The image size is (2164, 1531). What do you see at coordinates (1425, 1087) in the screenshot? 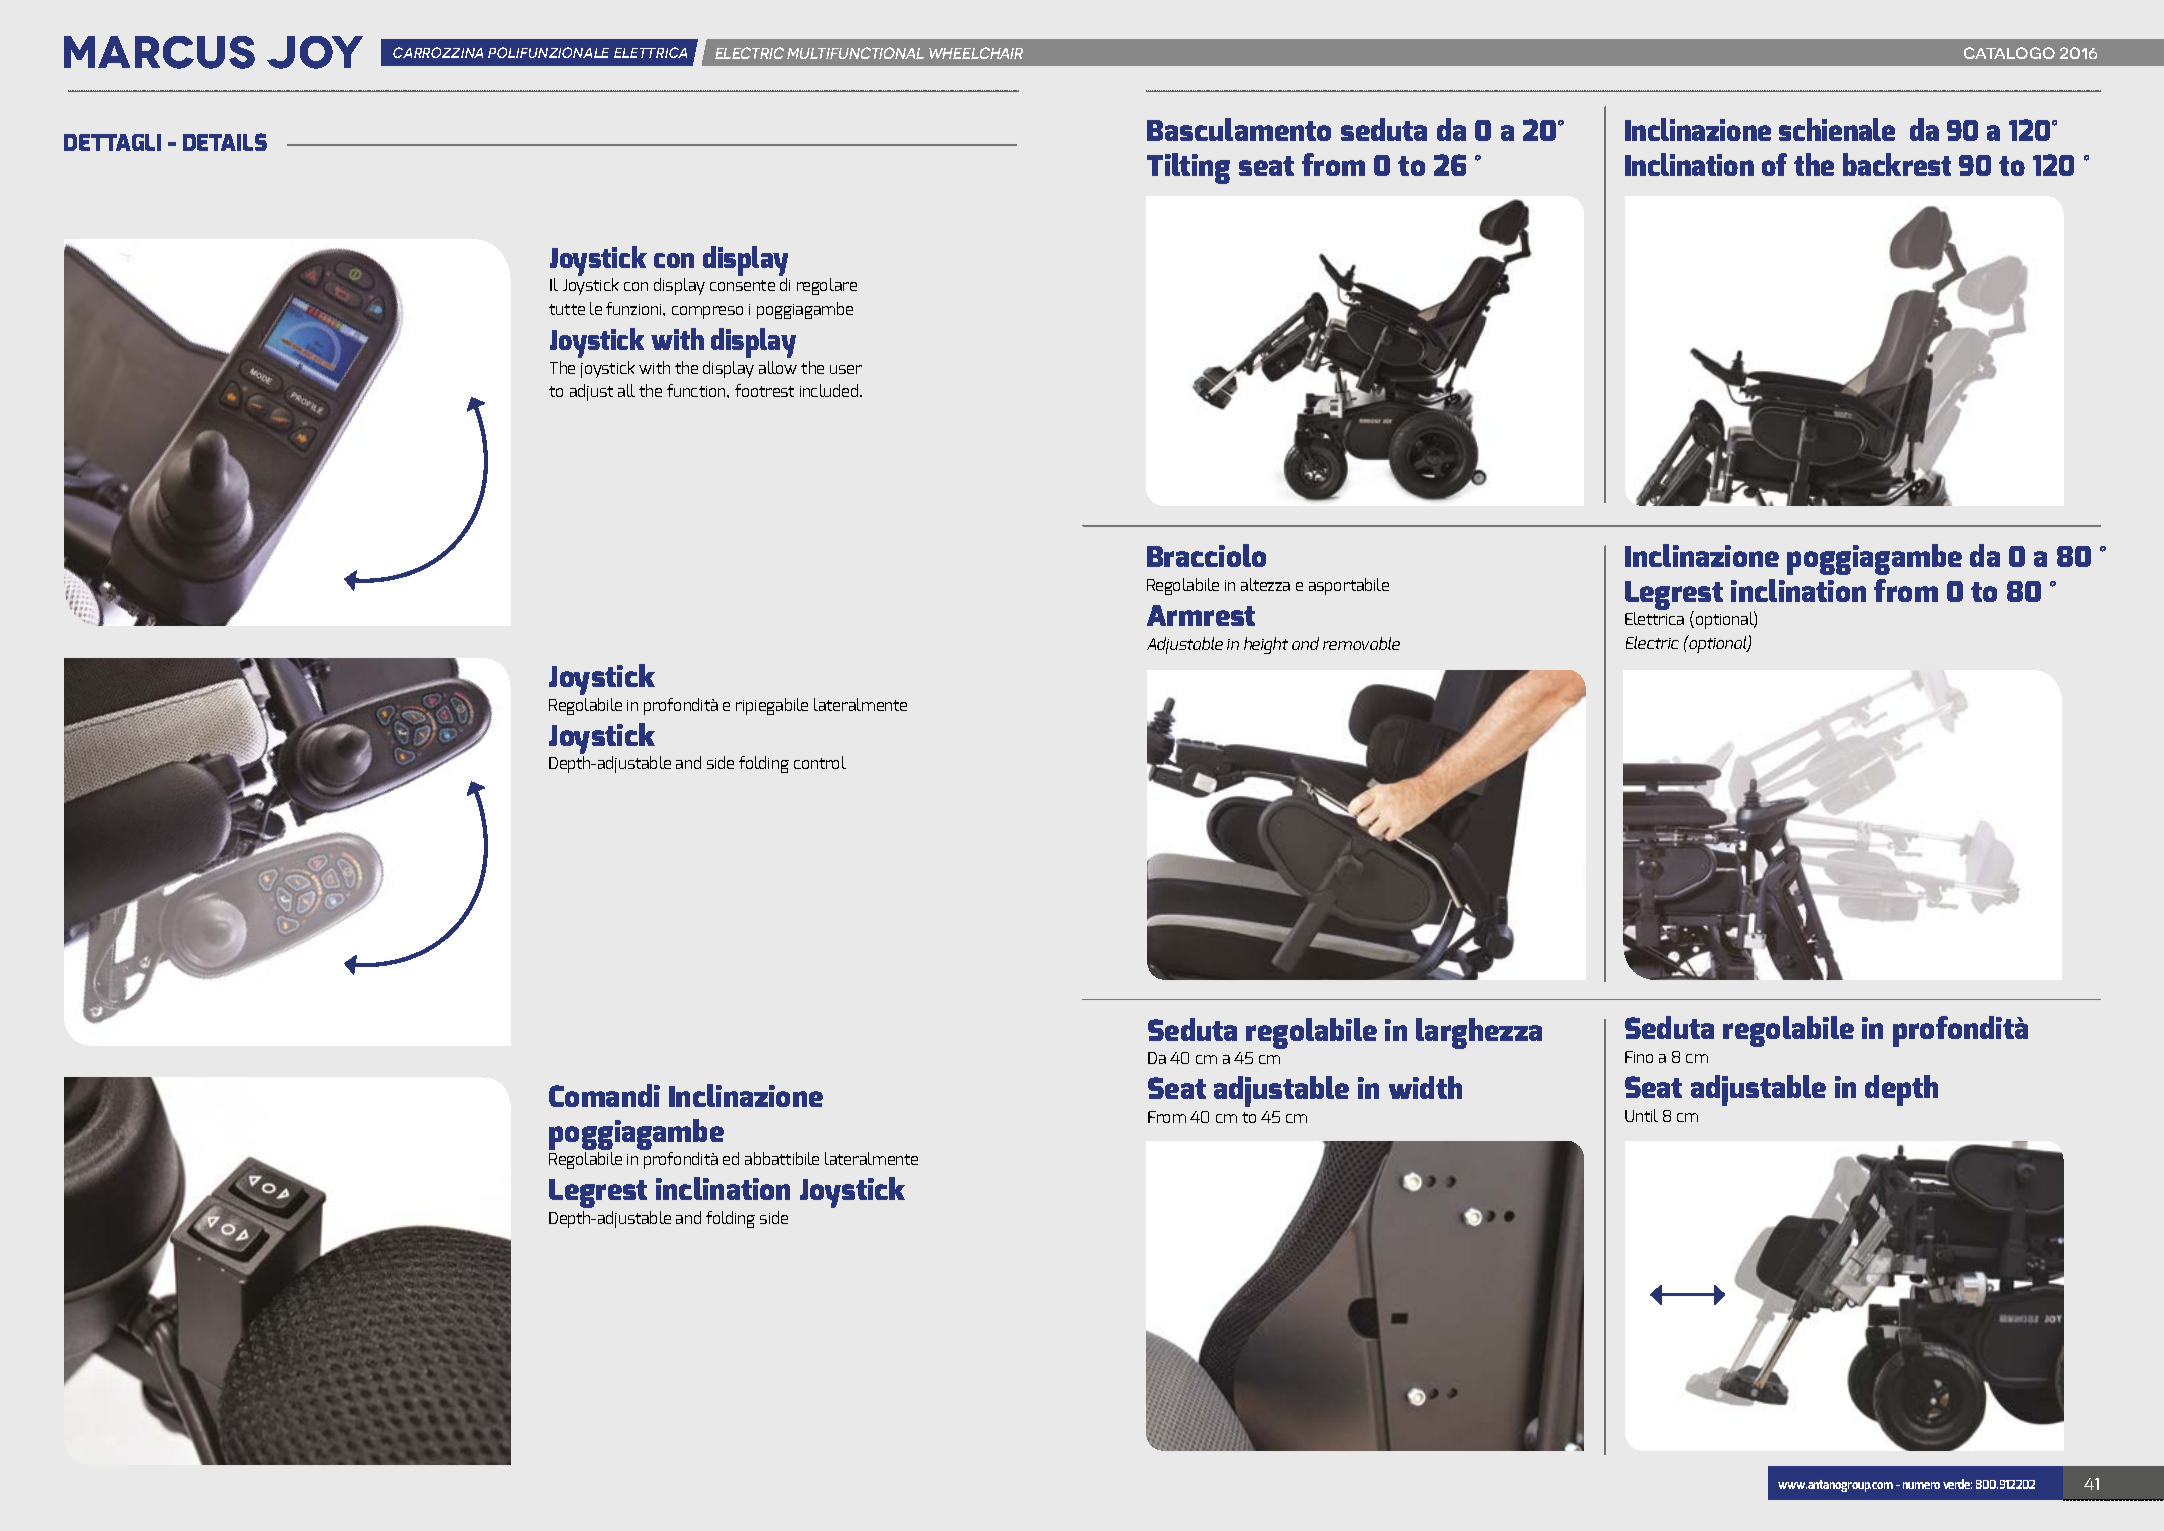
I see `width` at bounding box center [1425, 1087].
